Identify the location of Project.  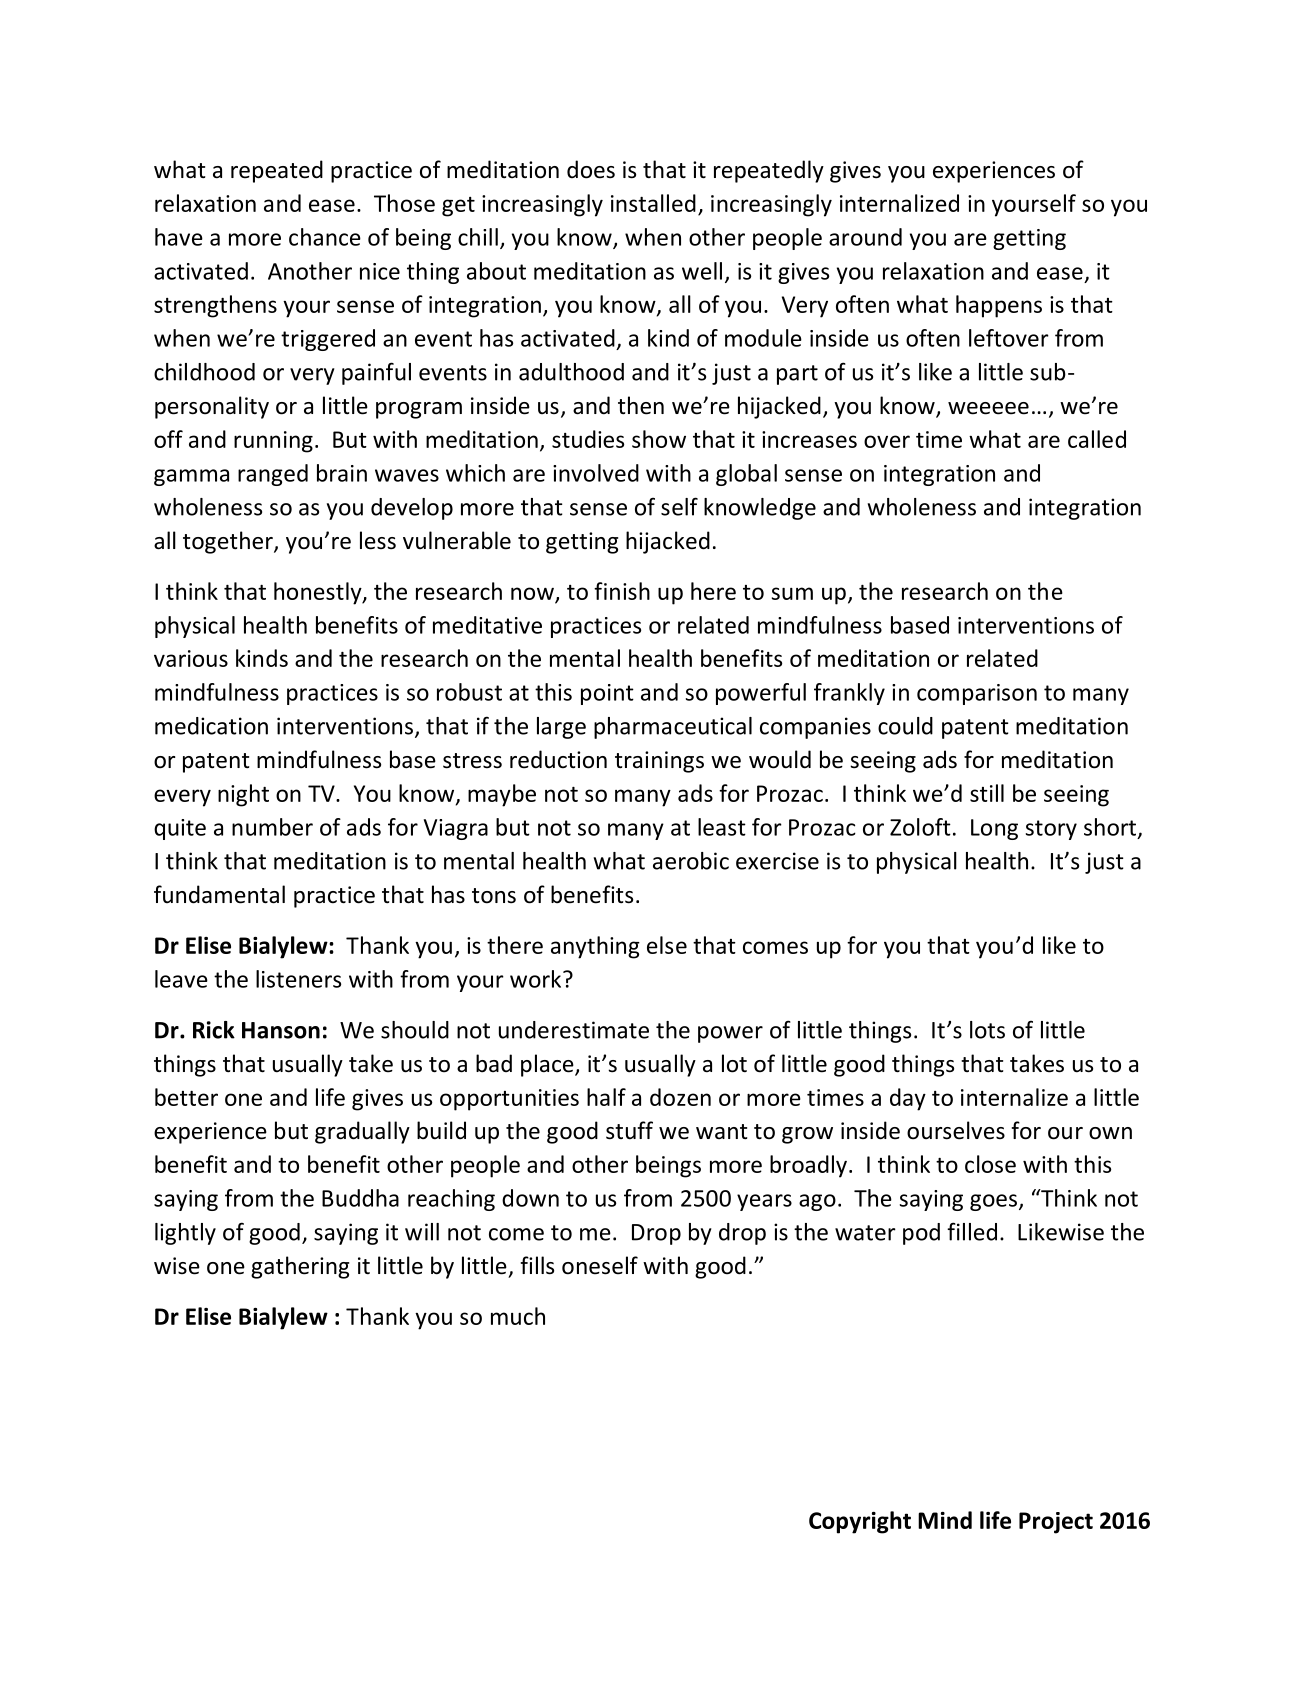
(1056, 1523).
